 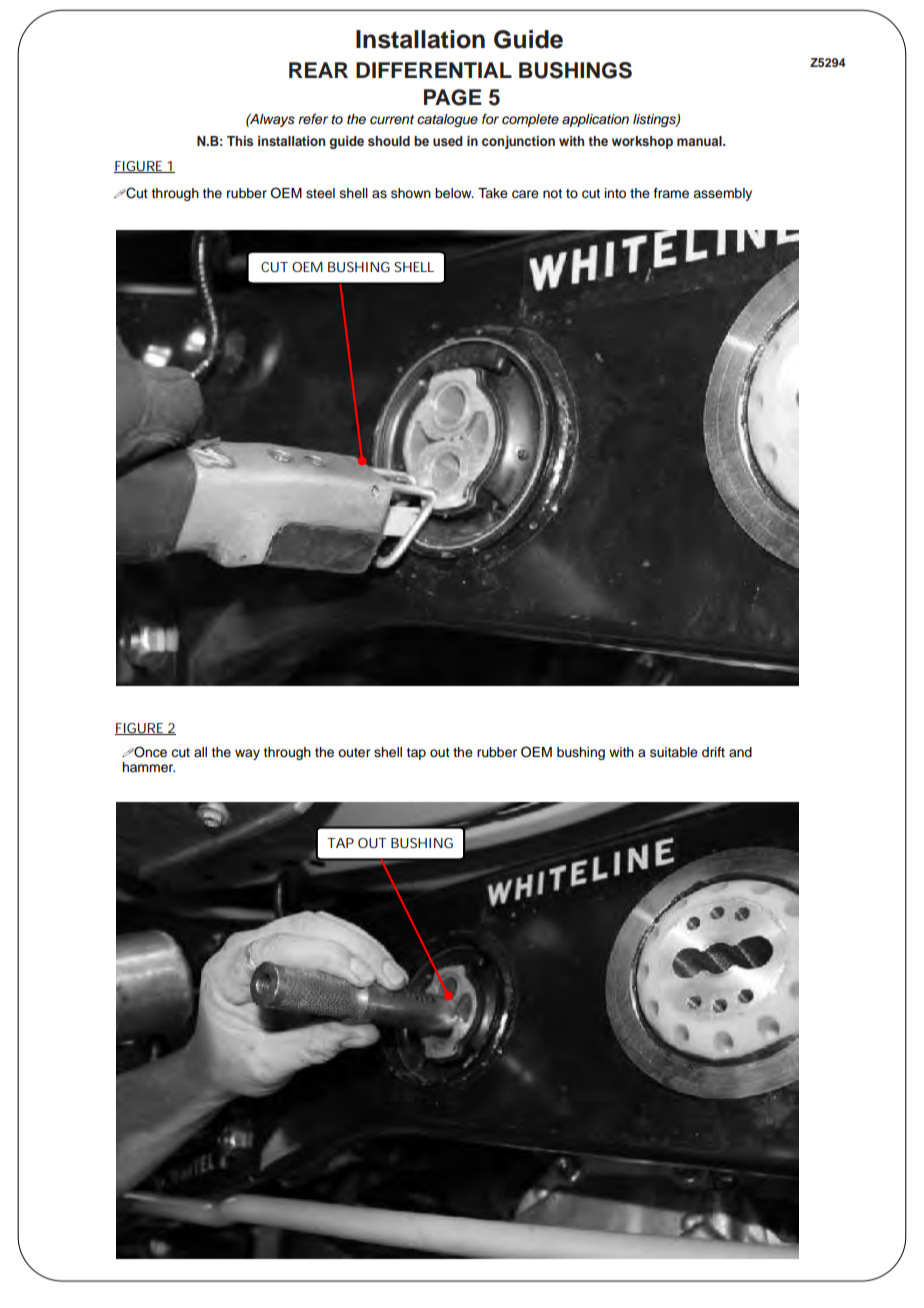 What do you see at coordinates (240, 141) in the screenshot?
I see `This` at bounding box center [240, 141].
